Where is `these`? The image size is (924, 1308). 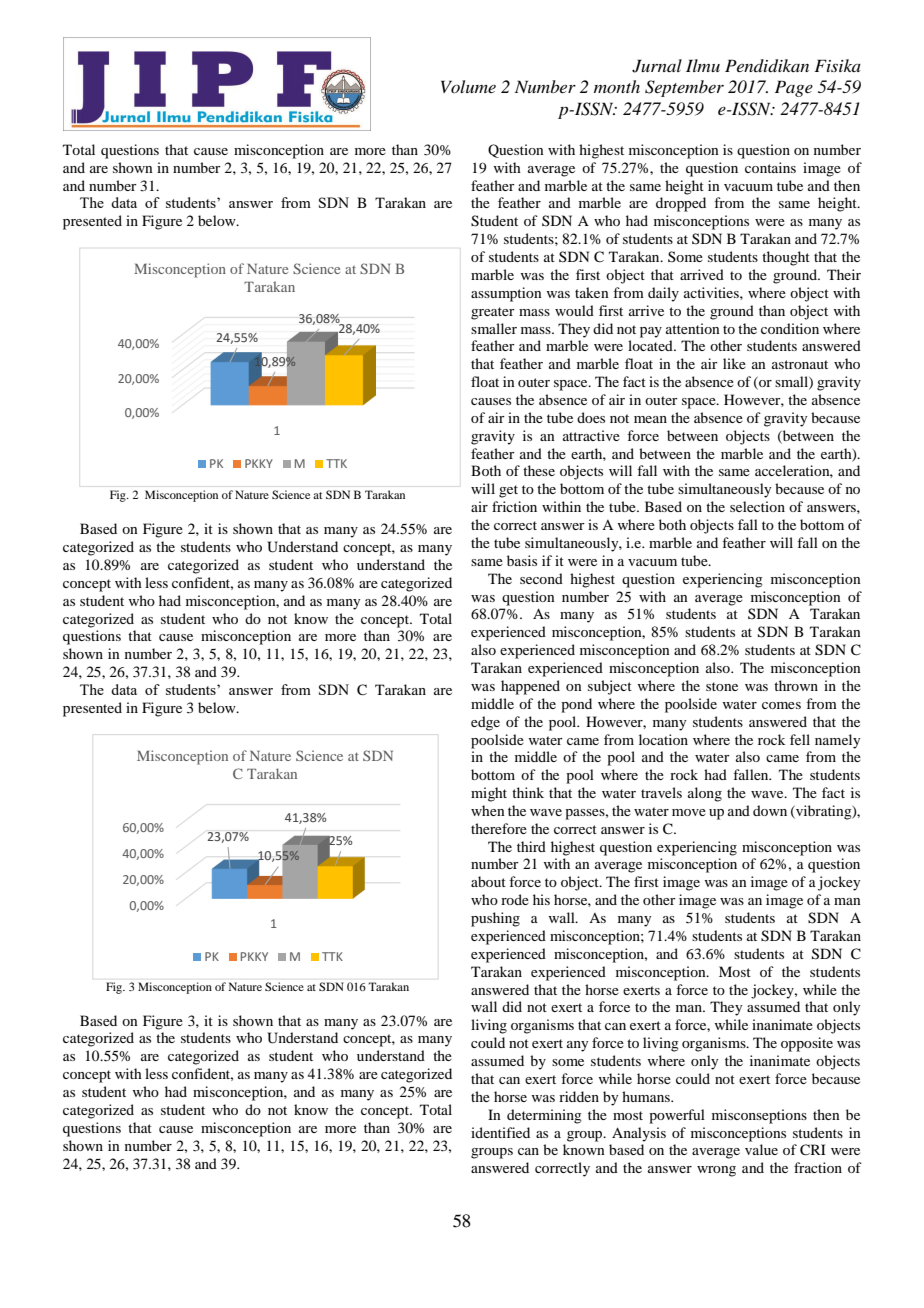 these is located at coordinates (539, 470).
